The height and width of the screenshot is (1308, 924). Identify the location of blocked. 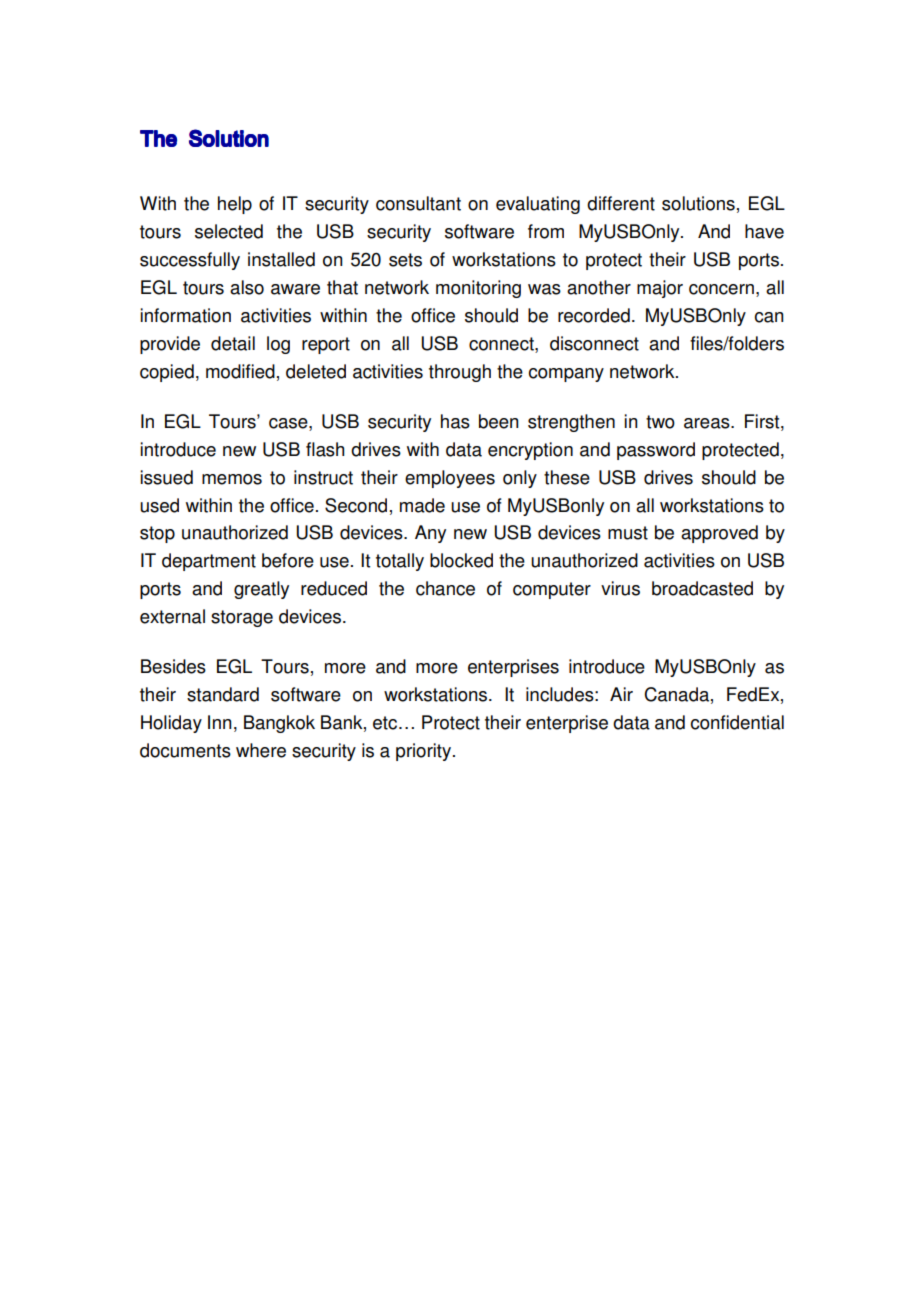
(461, 560).
